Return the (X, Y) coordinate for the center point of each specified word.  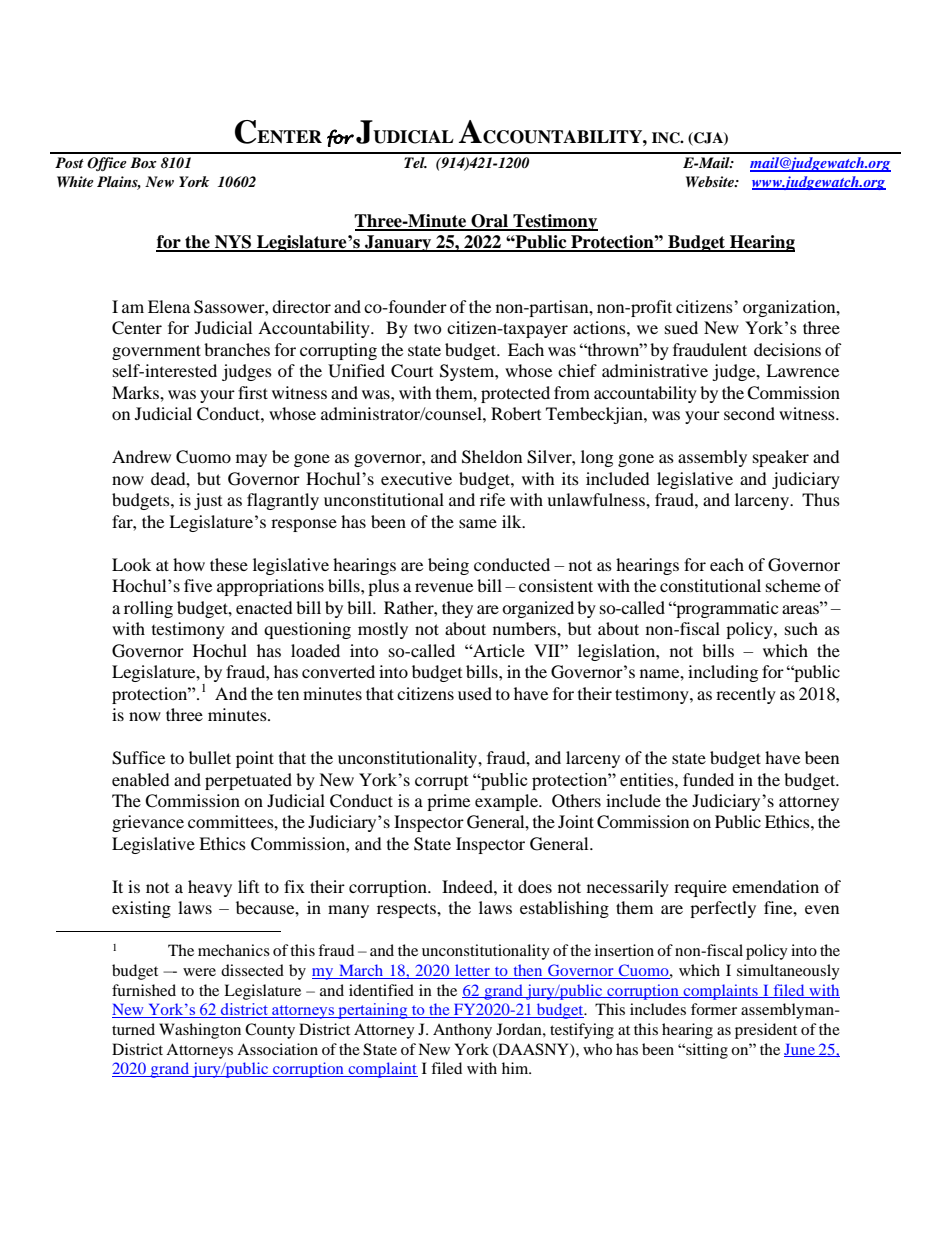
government (156, 352)
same (478, 523)
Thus (821, 499)
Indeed (468, 886)
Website (711, 181)
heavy (210, 888)
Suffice (138, 758)
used (475, 693)
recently (746, 695)
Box (143, 162)
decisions (787, 349)
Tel (415, 162)
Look (131, 564)
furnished (144, 990)
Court (412, 371)
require (700, 888)
